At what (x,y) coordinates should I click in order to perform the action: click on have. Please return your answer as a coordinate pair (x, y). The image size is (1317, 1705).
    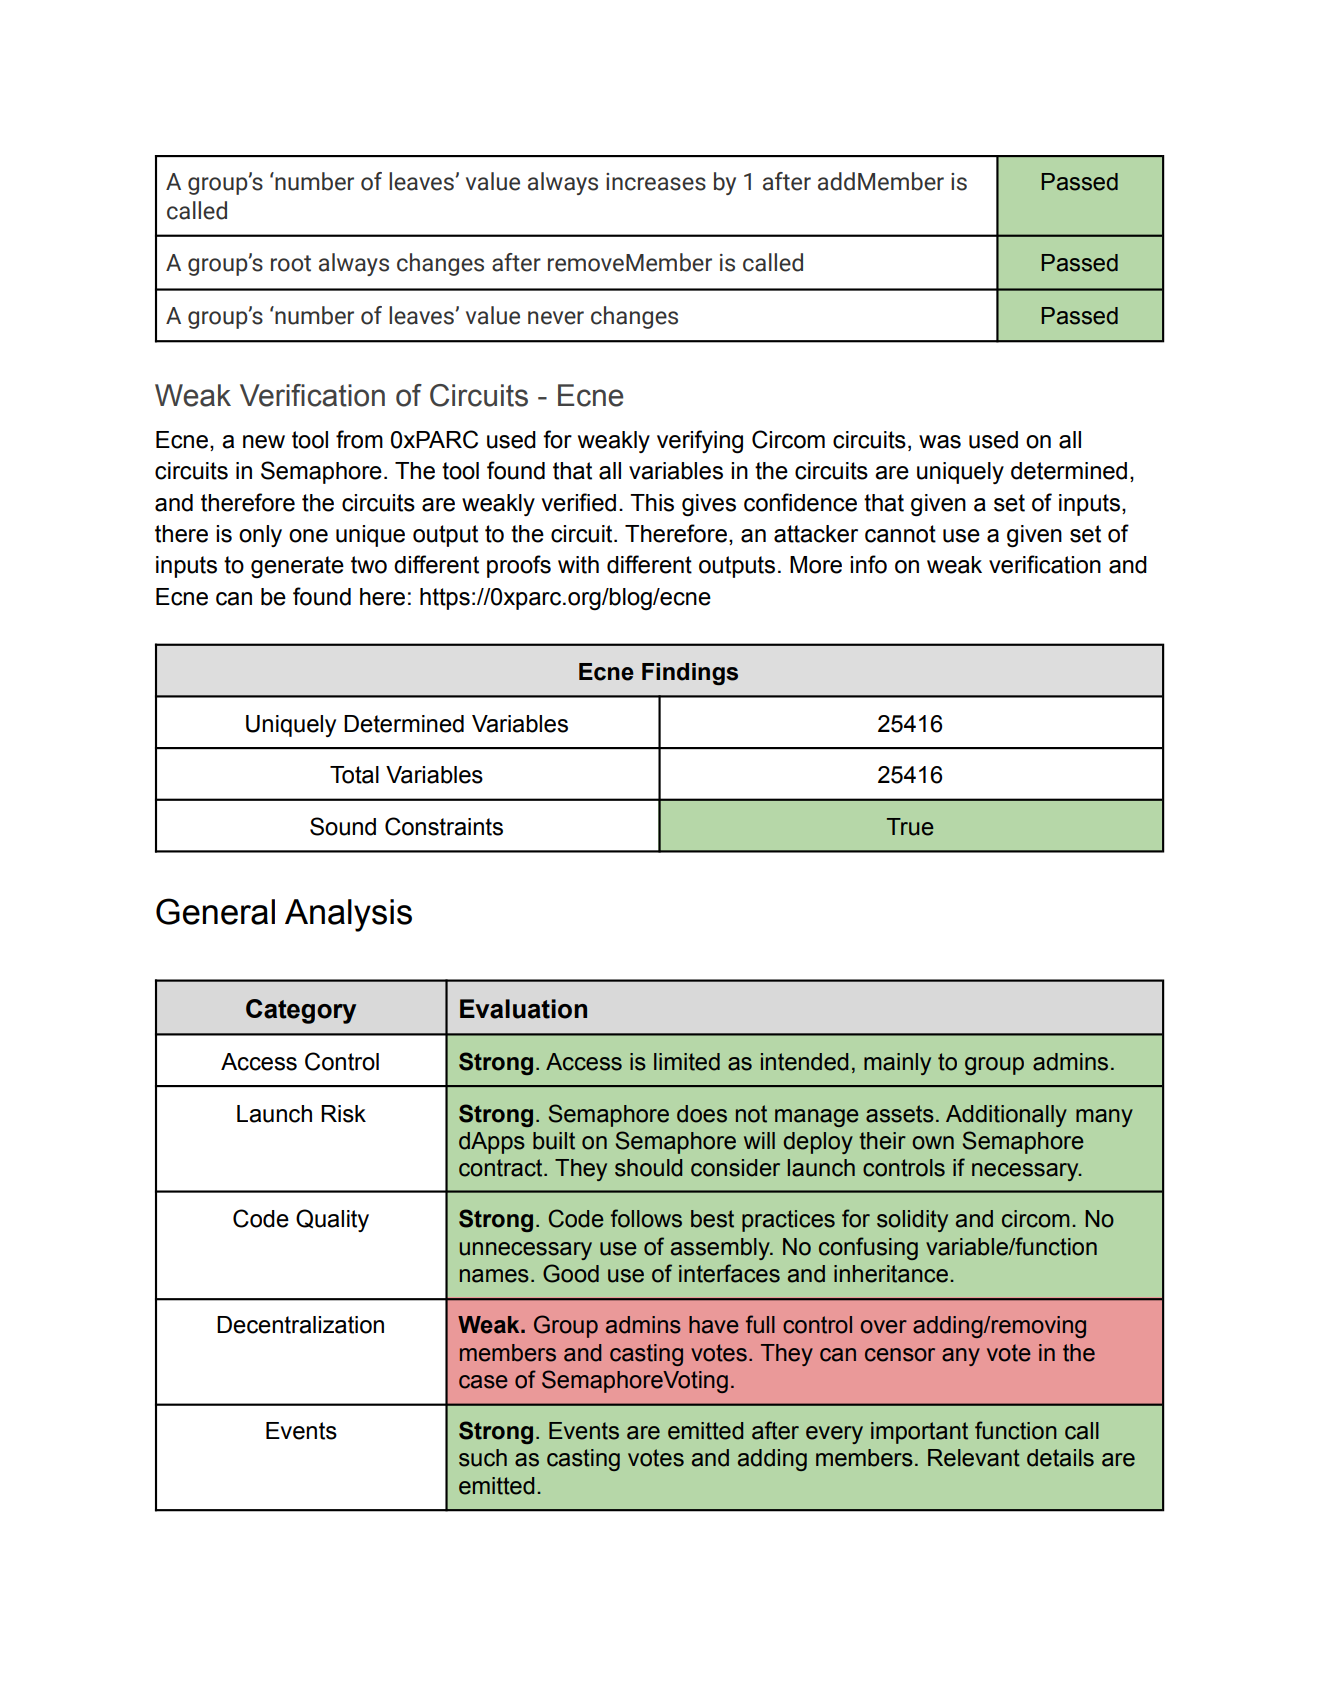
    Looking at the image, I should click on (714, 1325).
